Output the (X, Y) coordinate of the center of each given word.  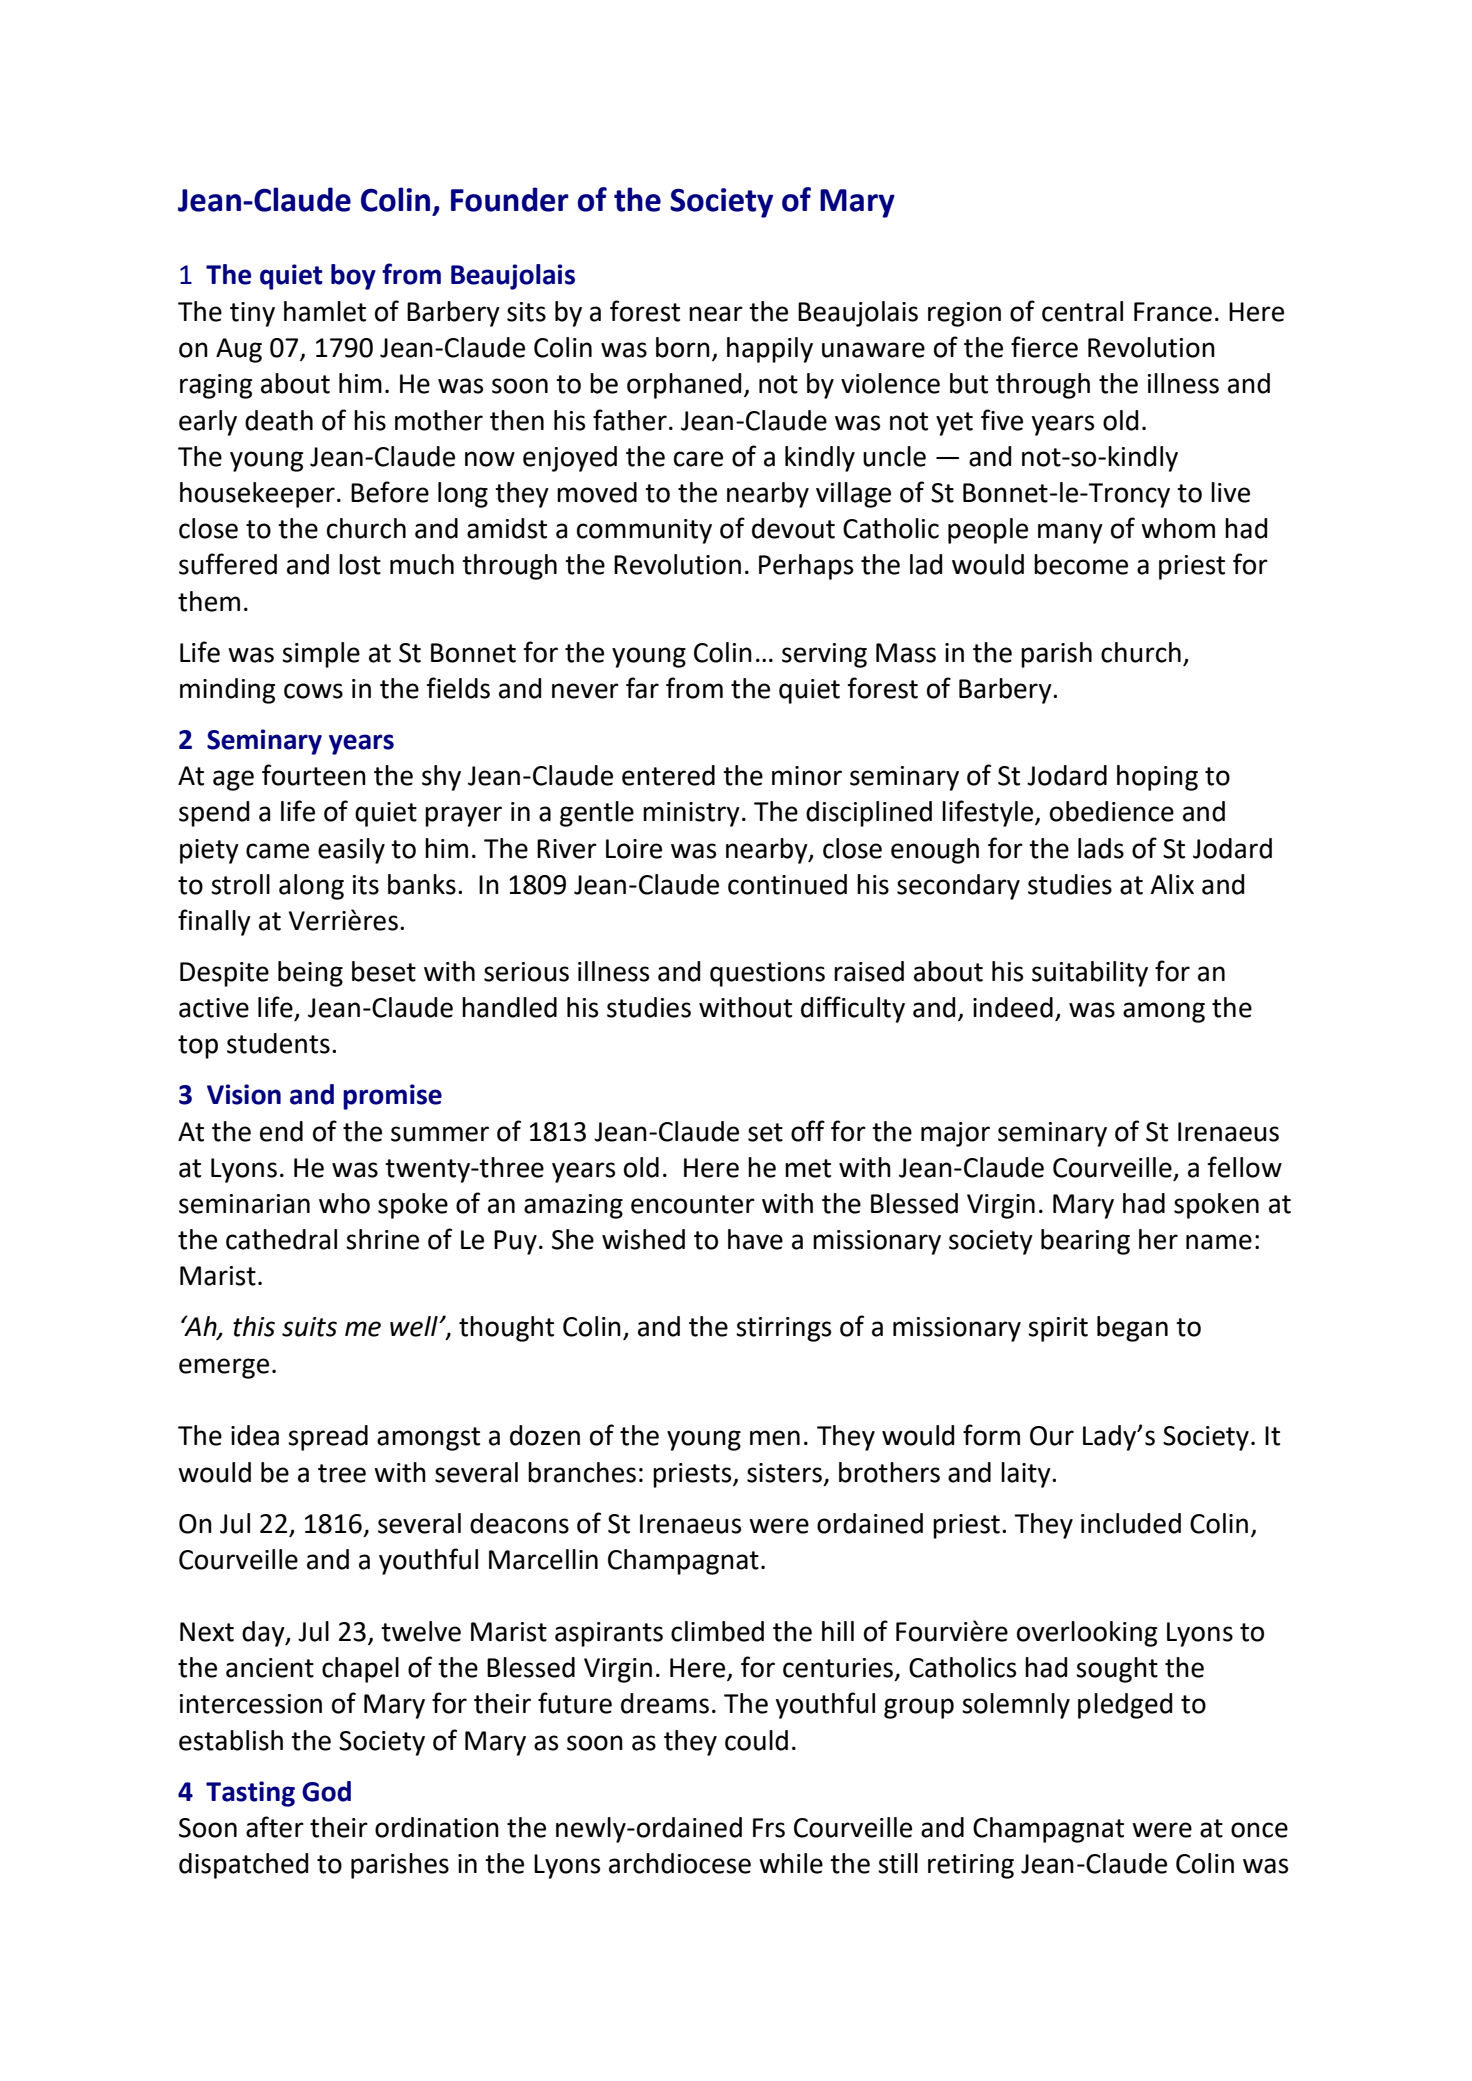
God (326, 1791)
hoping (1157, 778)
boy (353, 277)
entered (668, 775)
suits (309, 1327)
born (683, 347)
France (1173, 312)
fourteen (314, 775)
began (1132, 1329)
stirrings (783, 1329)
